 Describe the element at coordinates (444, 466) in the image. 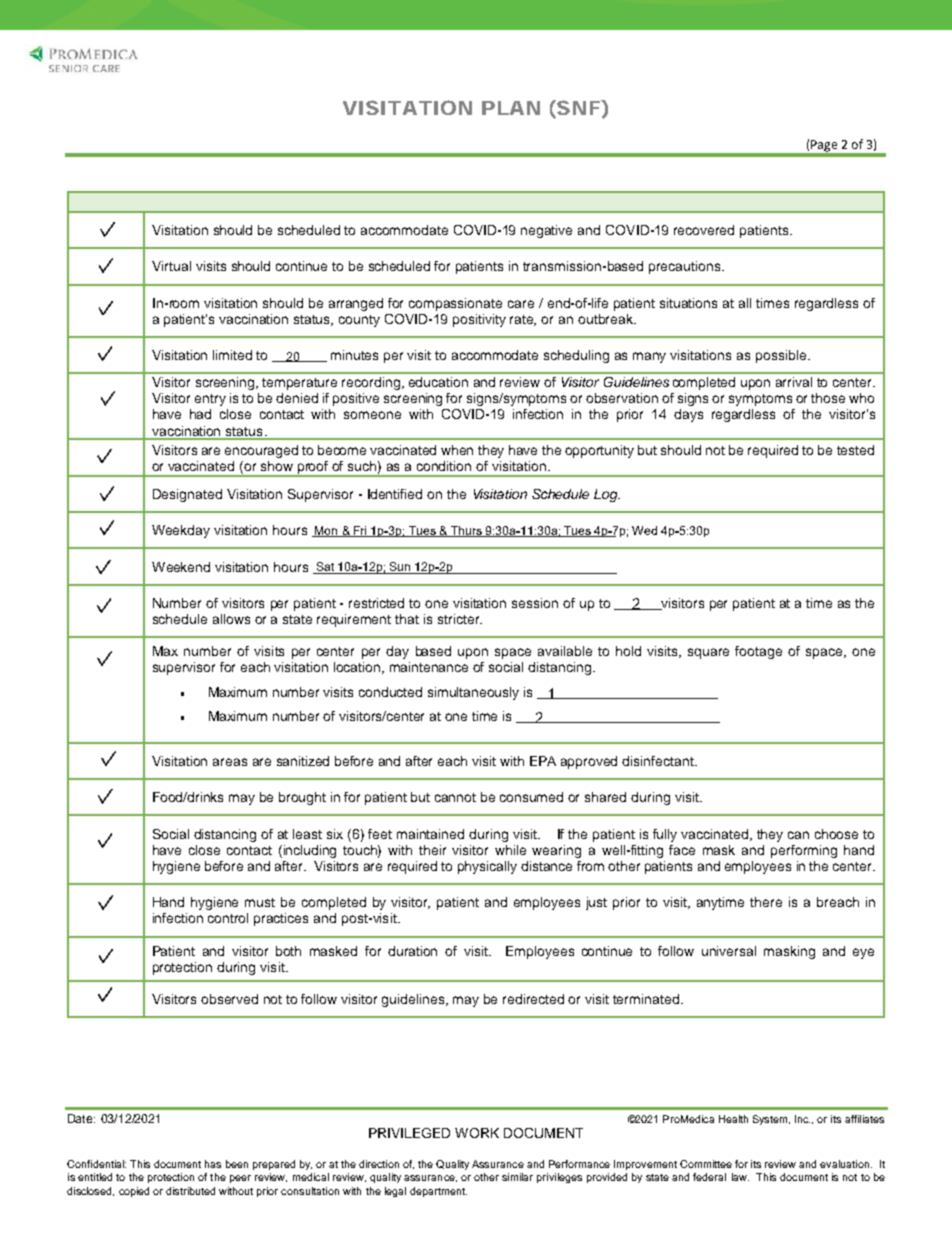

I see `condition` at that location.
